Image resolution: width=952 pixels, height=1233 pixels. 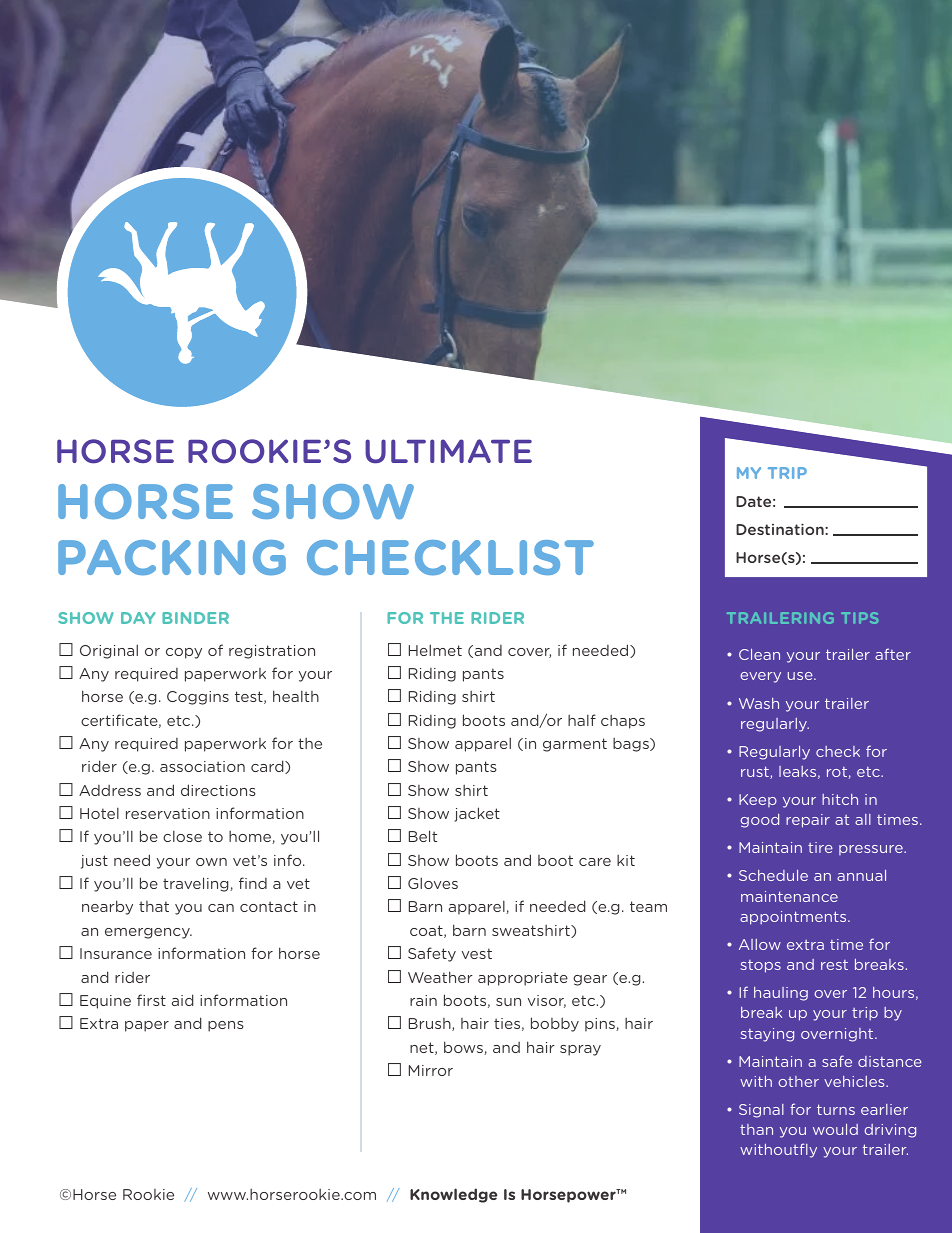 I want to click on sun, so click(x=508, y=1002).
